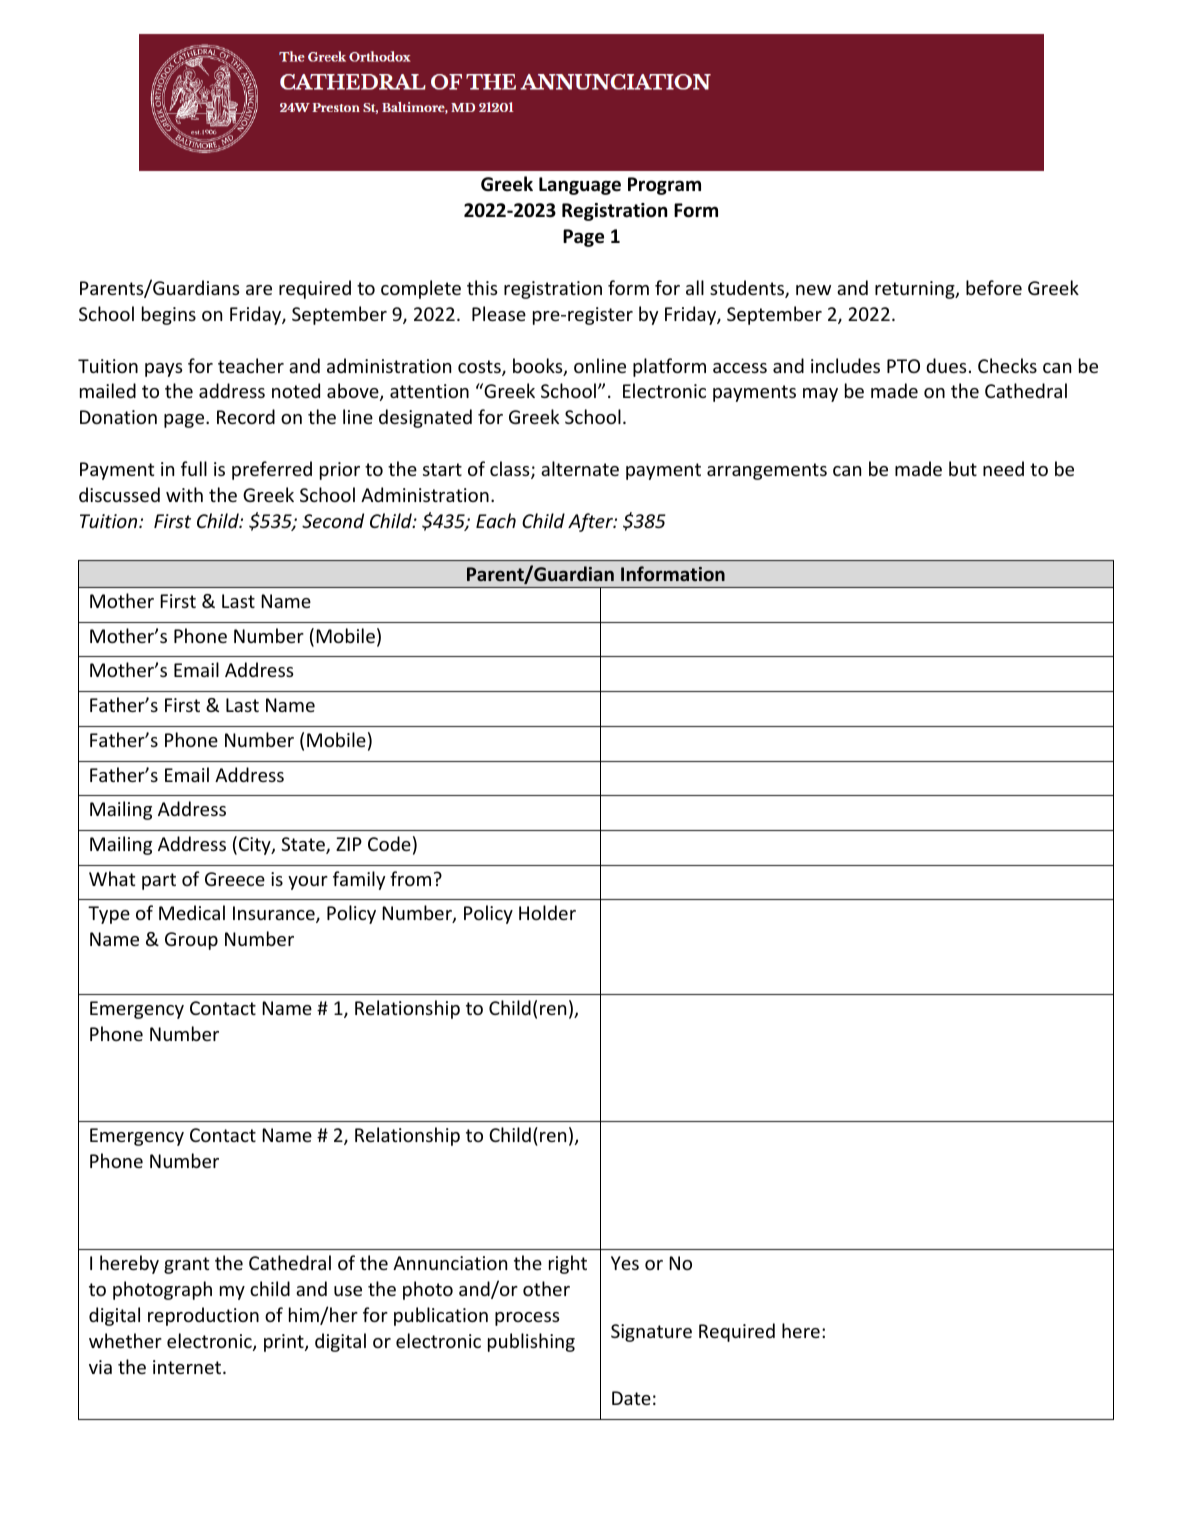 The width and height of the screenshot is (1183, 1531). What do you see at coordinates (169, 315) in the screenshot?
I see `begins` at bounding box center [169, 315].
